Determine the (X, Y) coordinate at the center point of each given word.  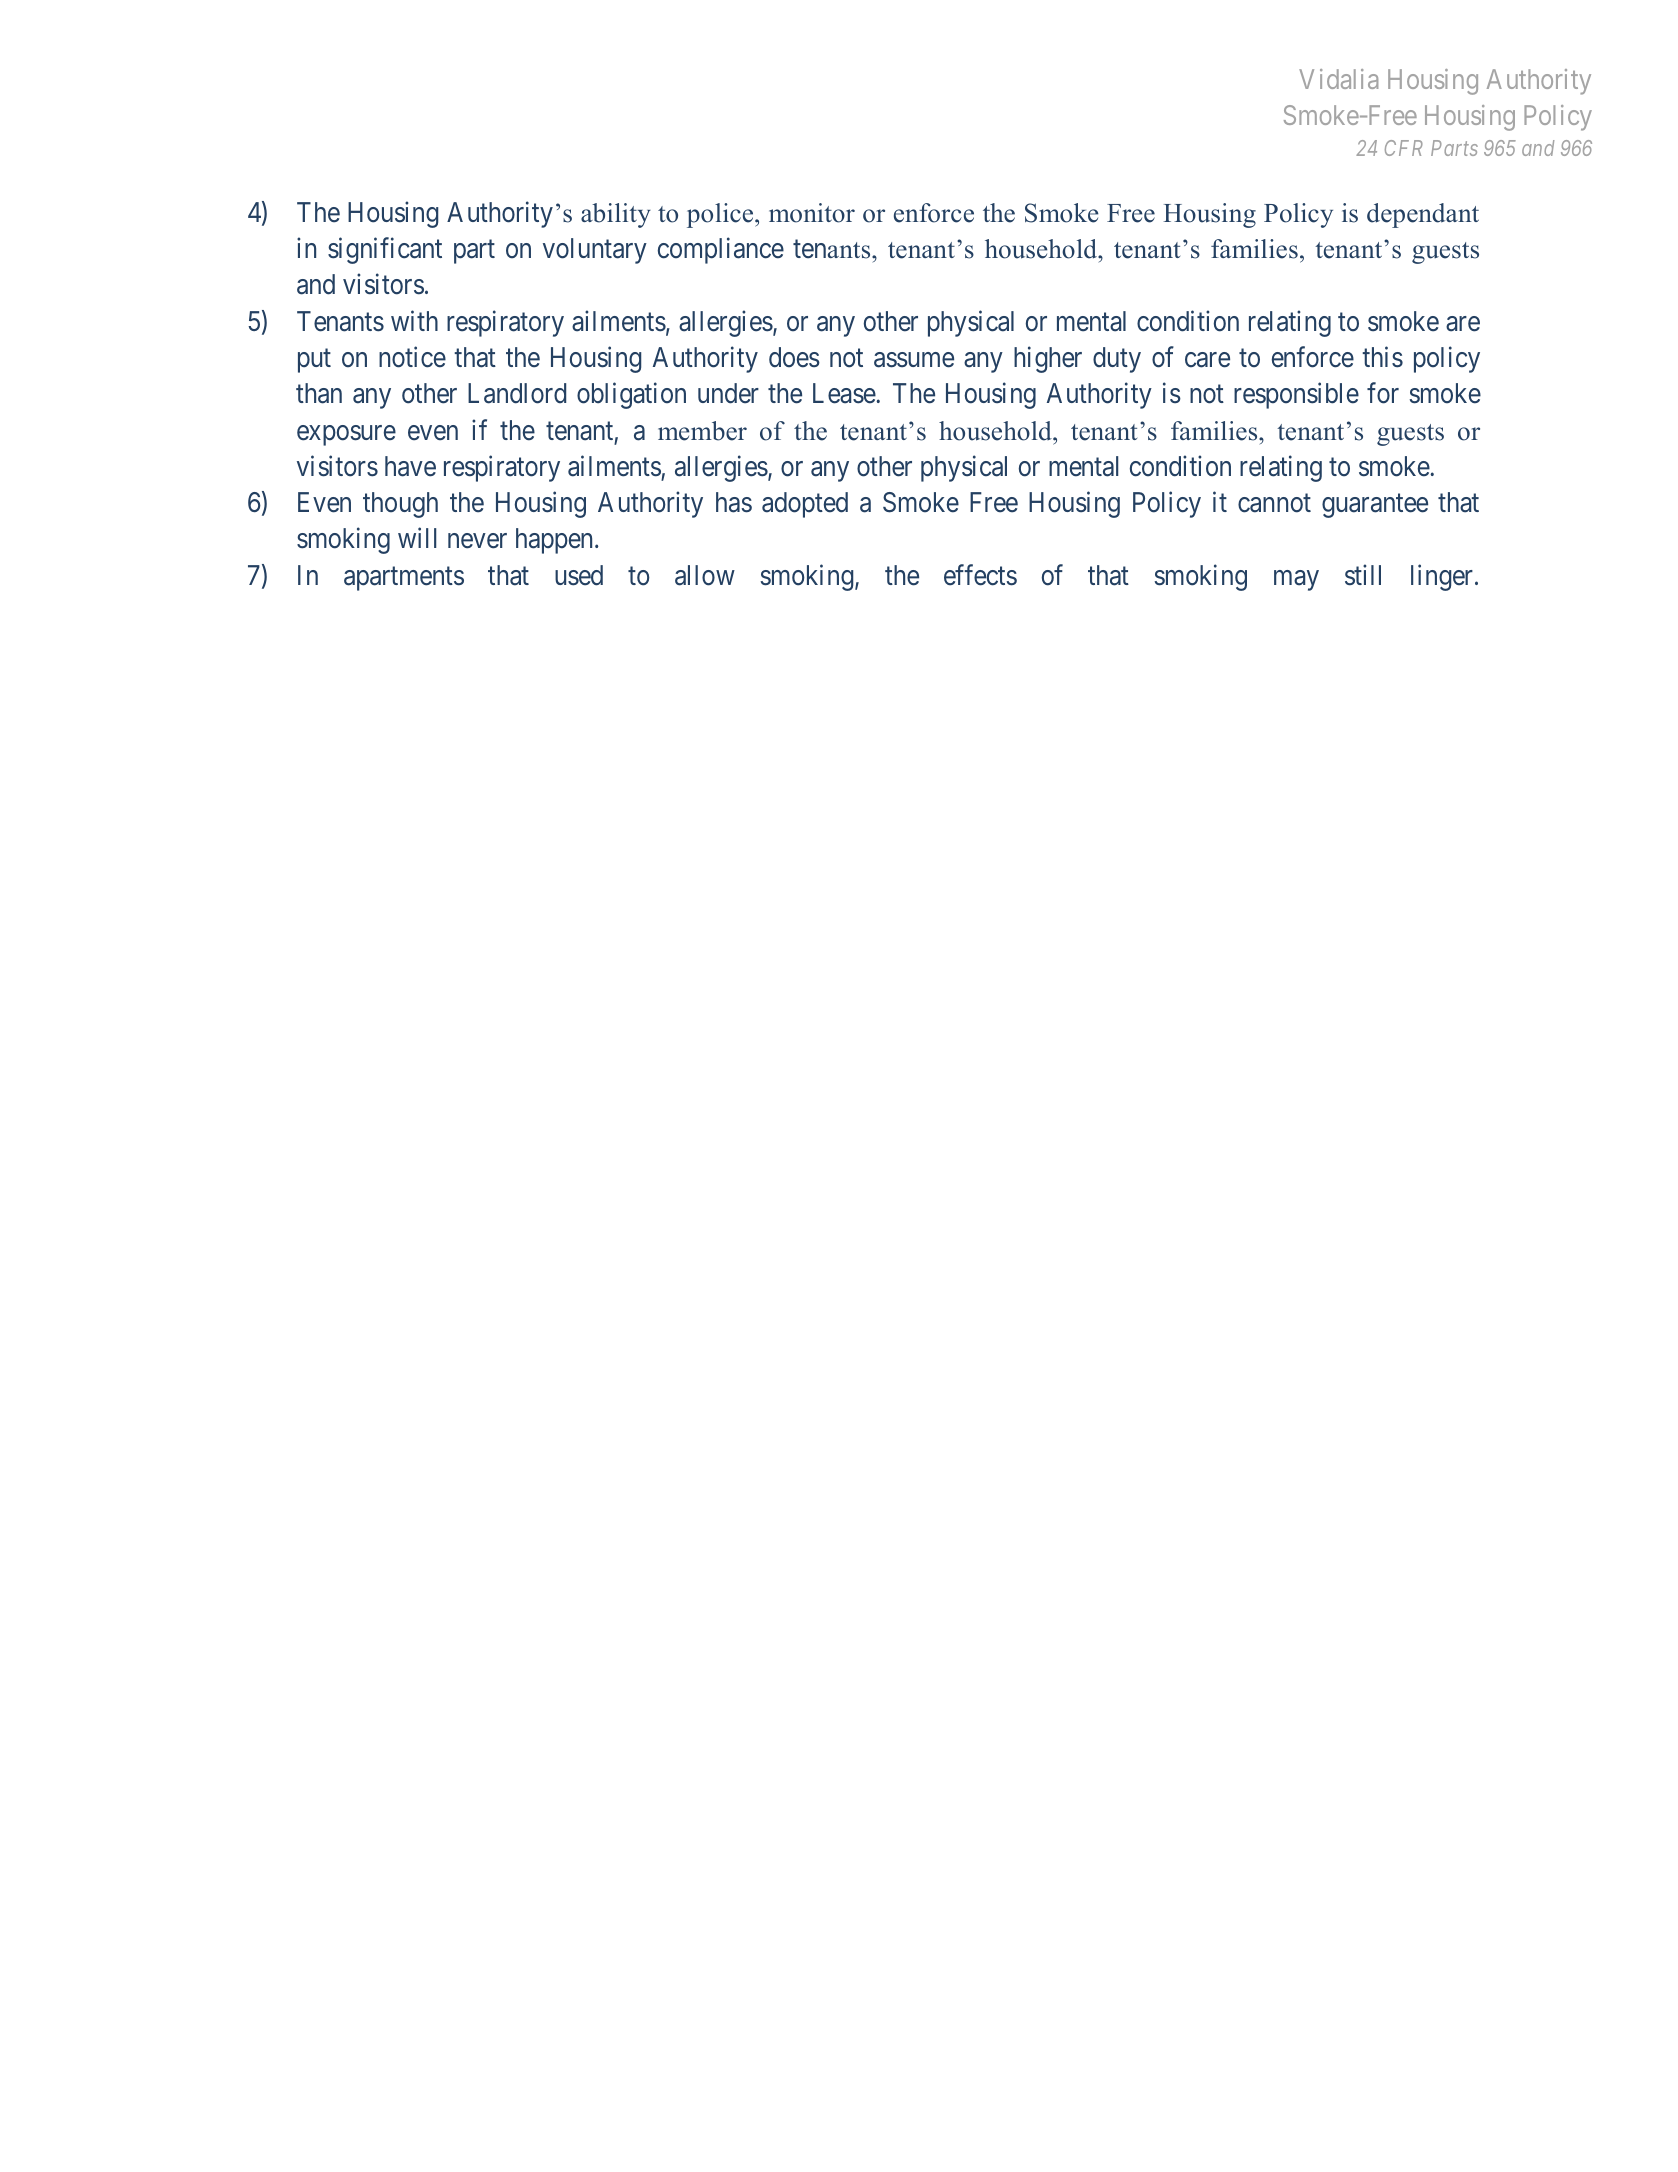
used (579, 575)
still (1363, 575)
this (1382, 357)
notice (412, 357)
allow (705, 575)
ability (616, 215)
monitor (812, 213)
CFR (1404, 148)
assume (914, 360)
